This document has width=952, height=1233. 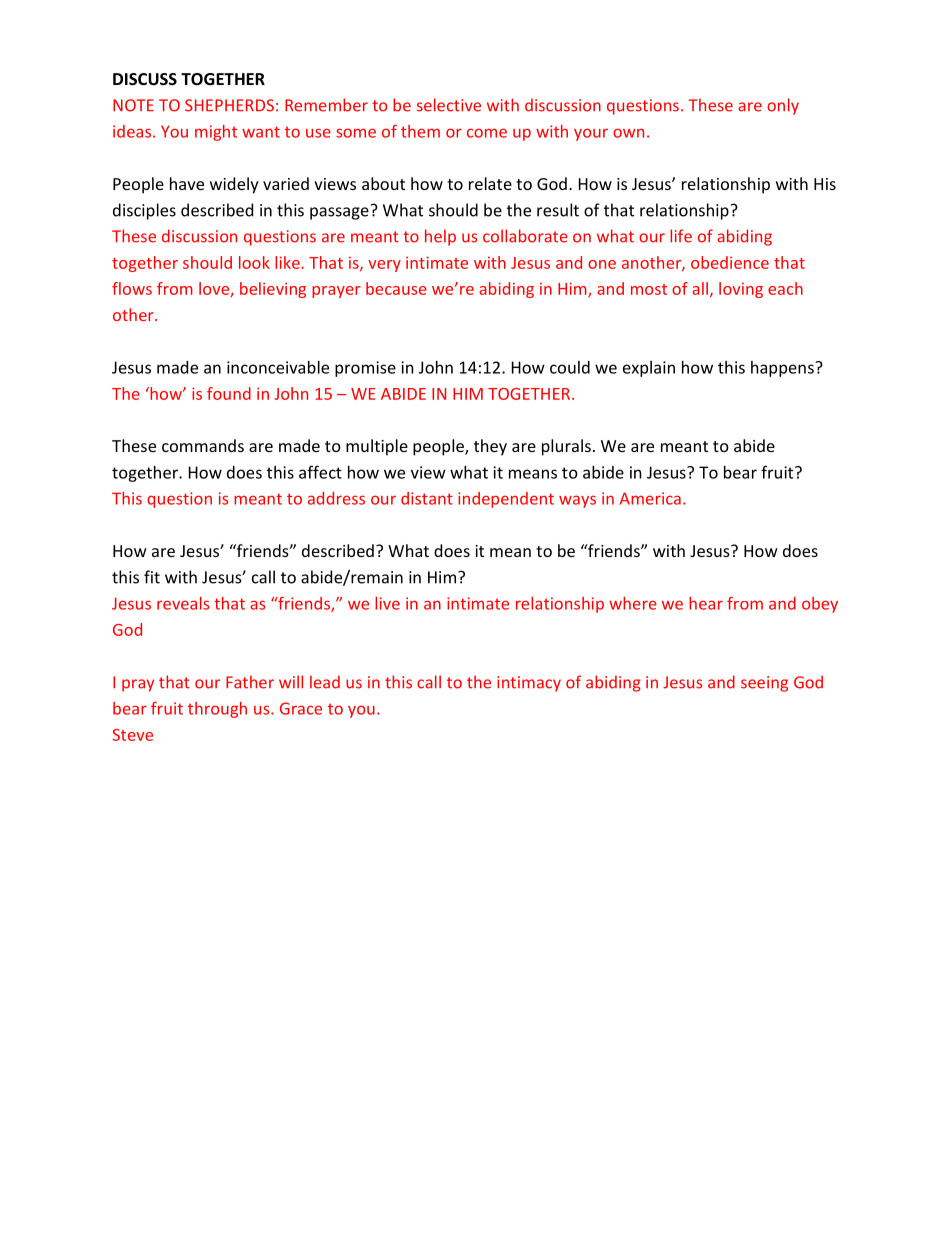 I want to click on loving, so click(x=741, y=290).
